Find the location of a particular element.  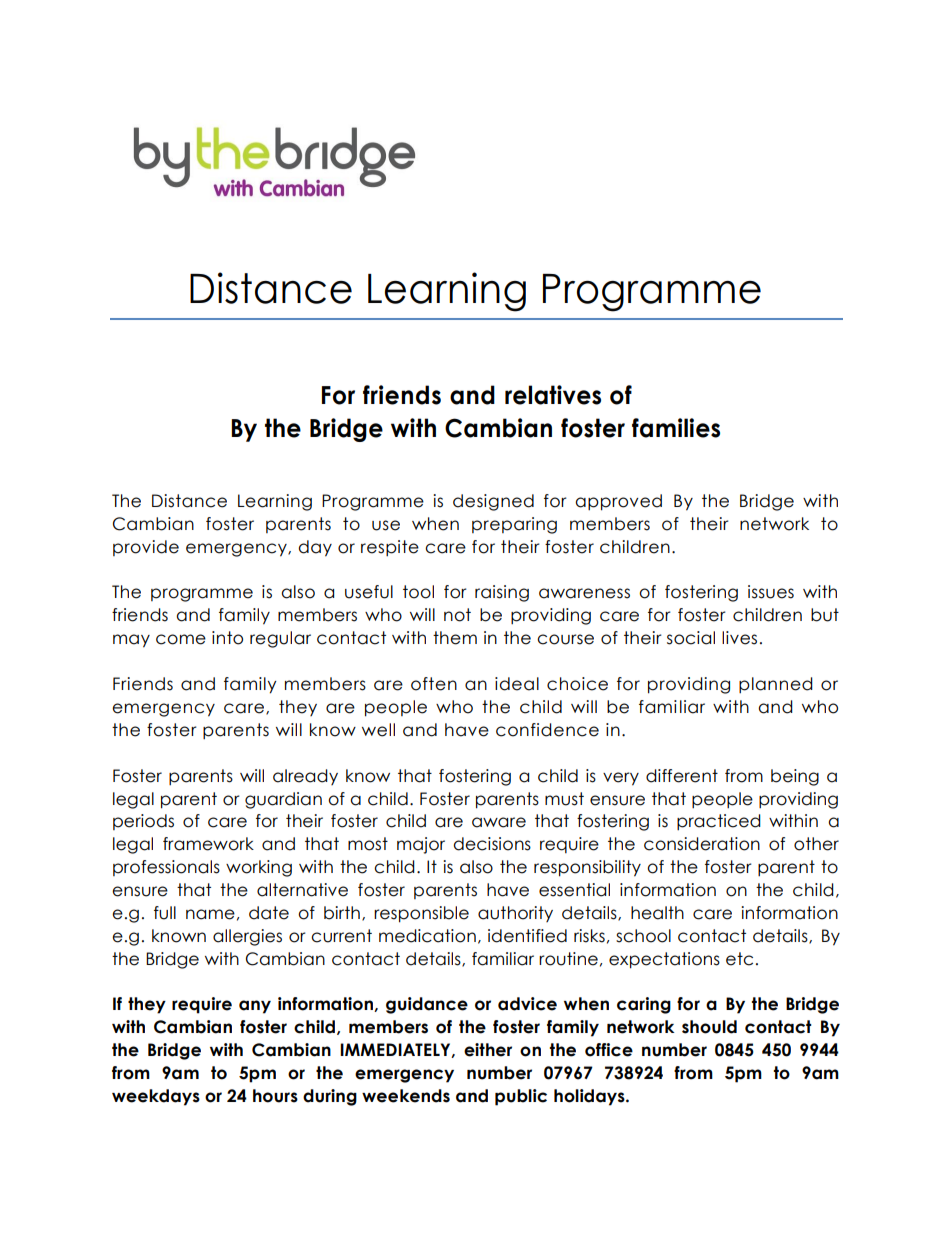

relatives is located at coordinates (553, 395).
